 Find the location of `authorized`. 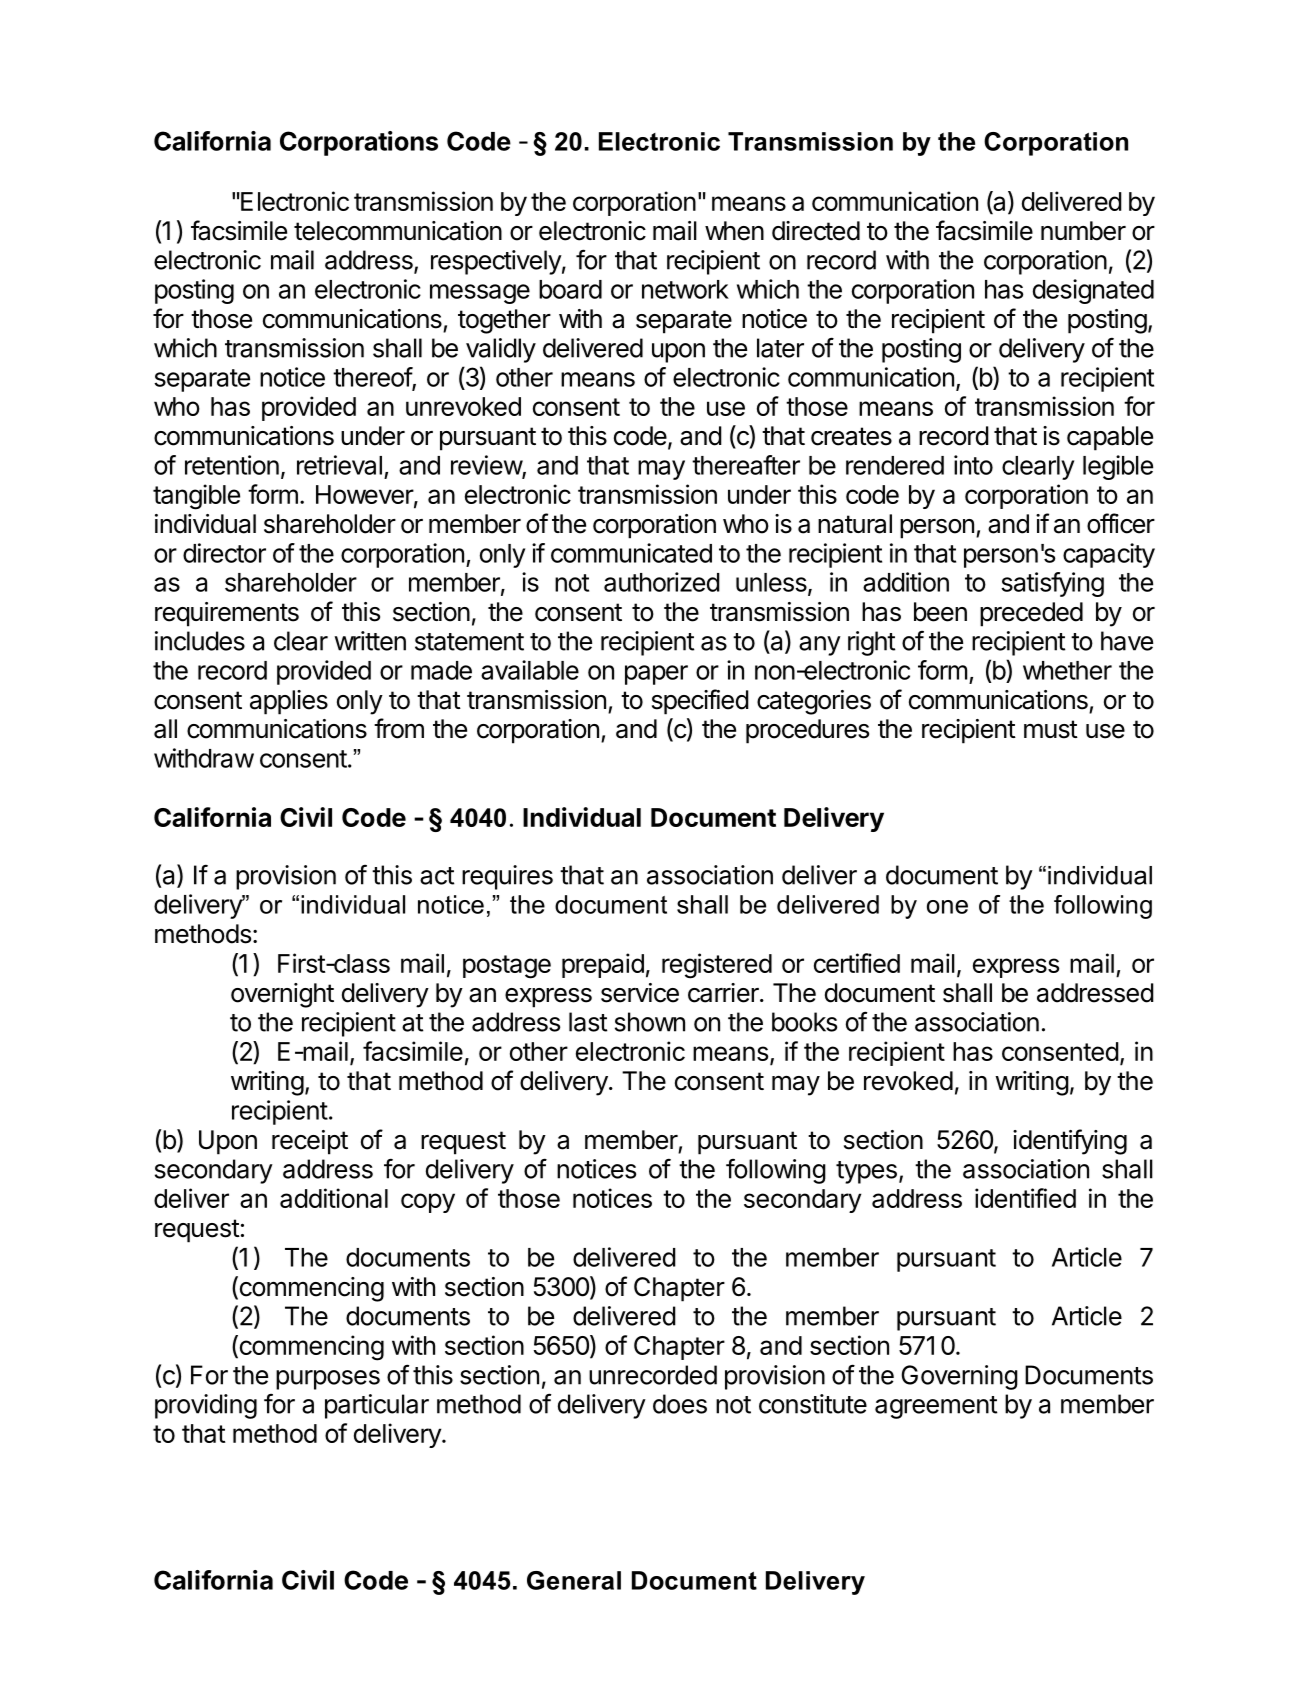

authorized is located at coordinates (662, 582).
